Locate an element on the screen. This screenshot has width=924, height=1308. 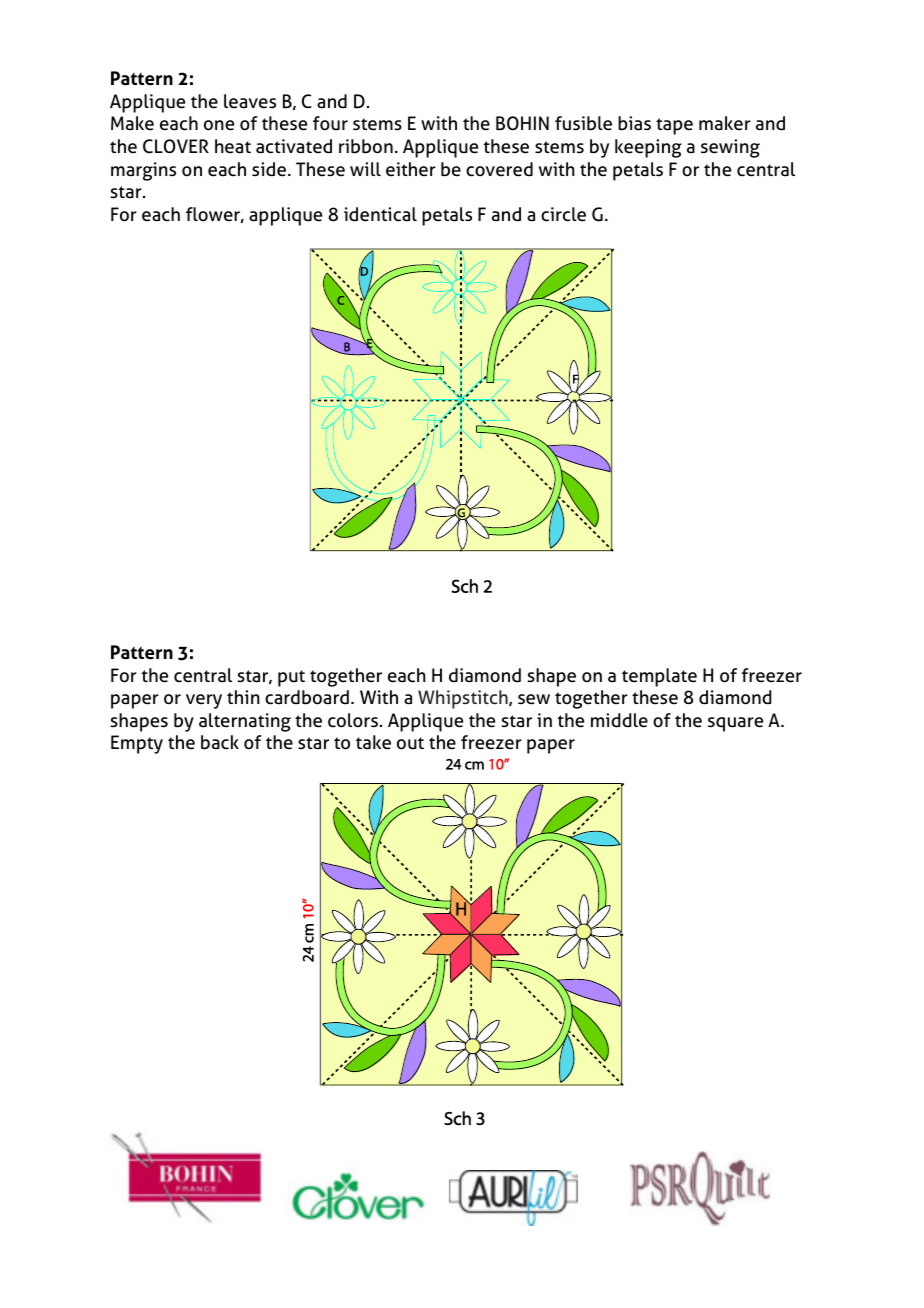
either is located at coordinates (411, 169).
